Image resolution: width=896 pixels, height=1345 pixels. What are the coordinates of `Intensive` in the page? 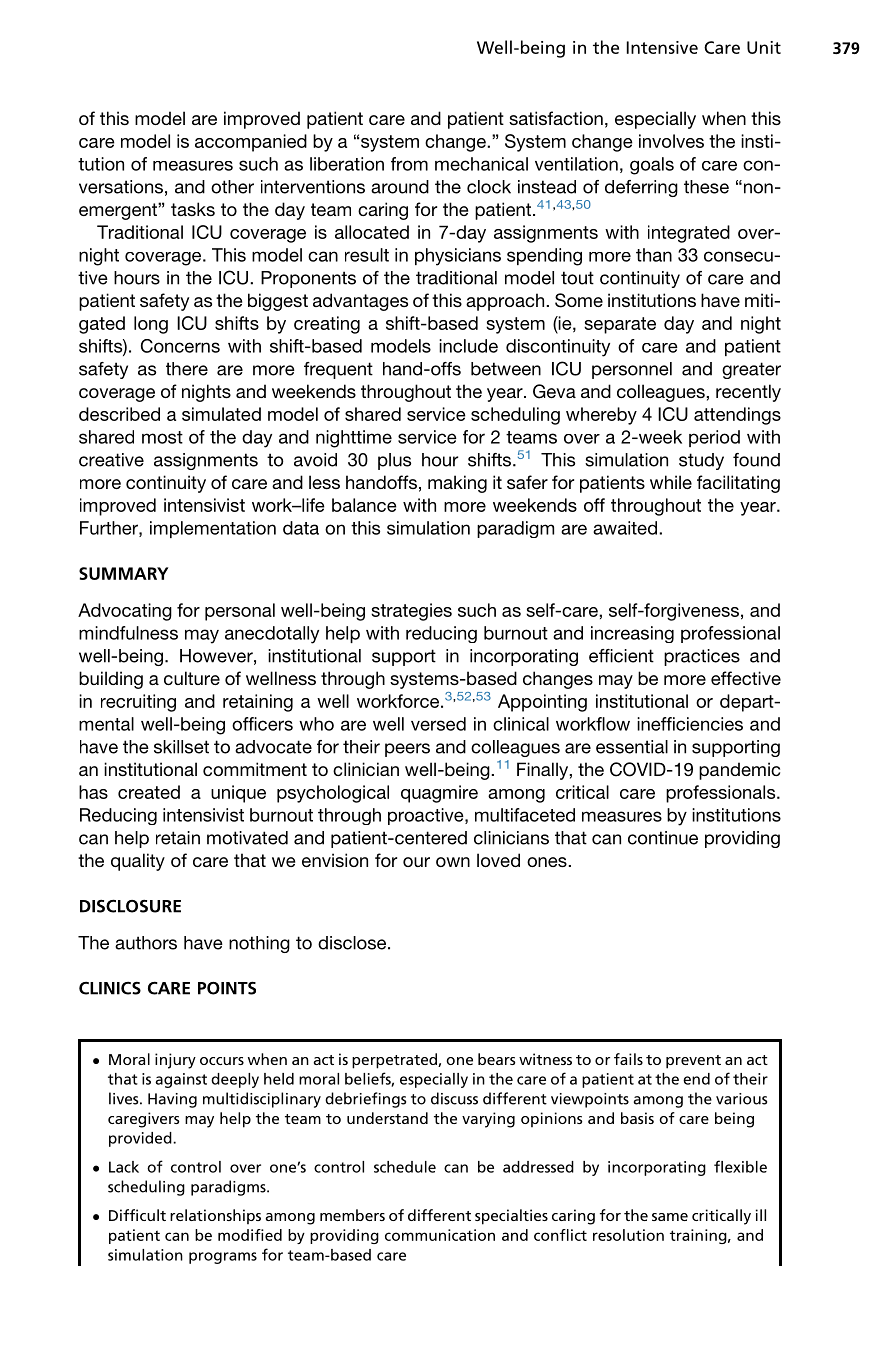 It's located at (662, 47).
